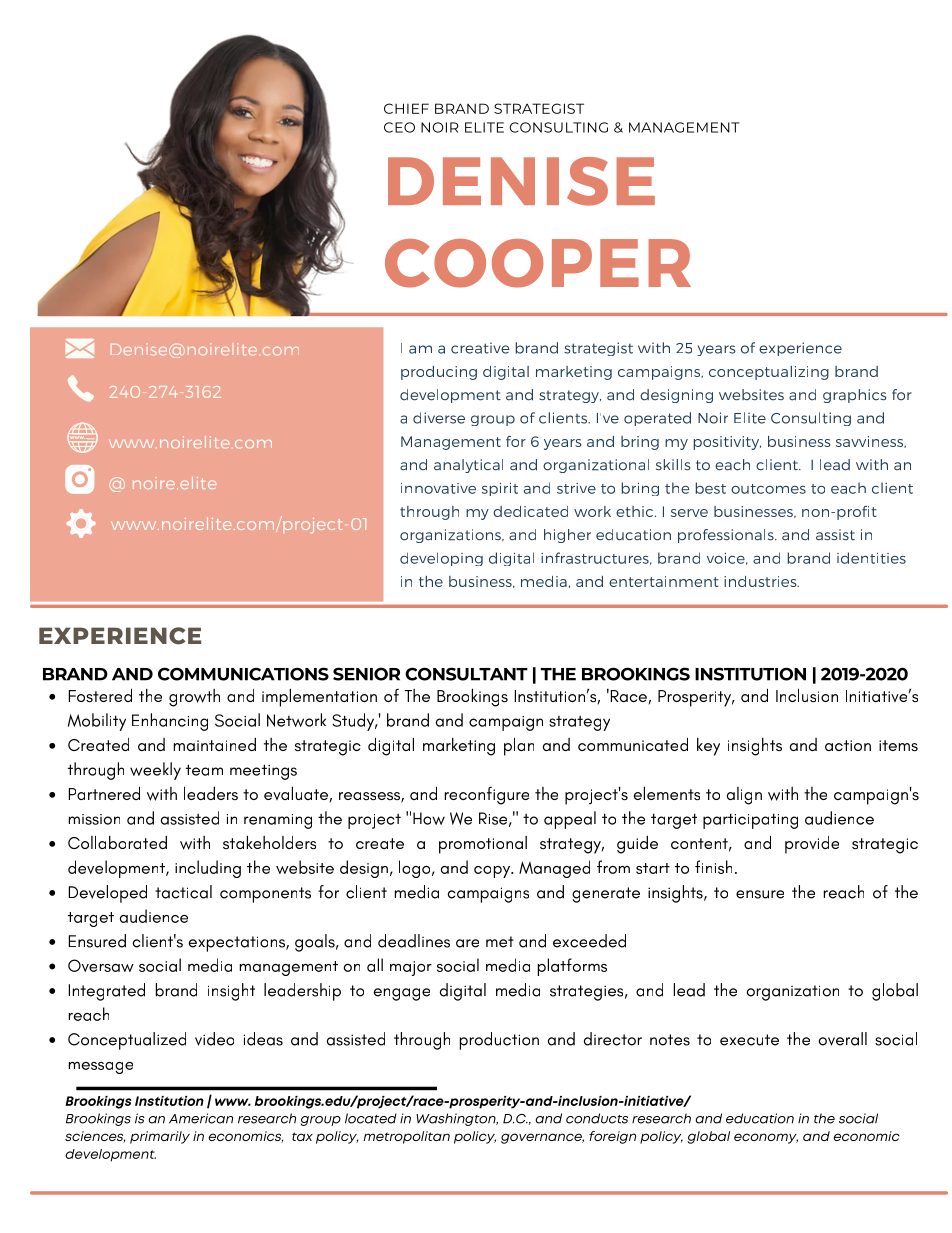 This screenshot has height=1233, width=952. Describe the element at coordinates (812, 845) in the screenshot. I see `provide` at that location.
